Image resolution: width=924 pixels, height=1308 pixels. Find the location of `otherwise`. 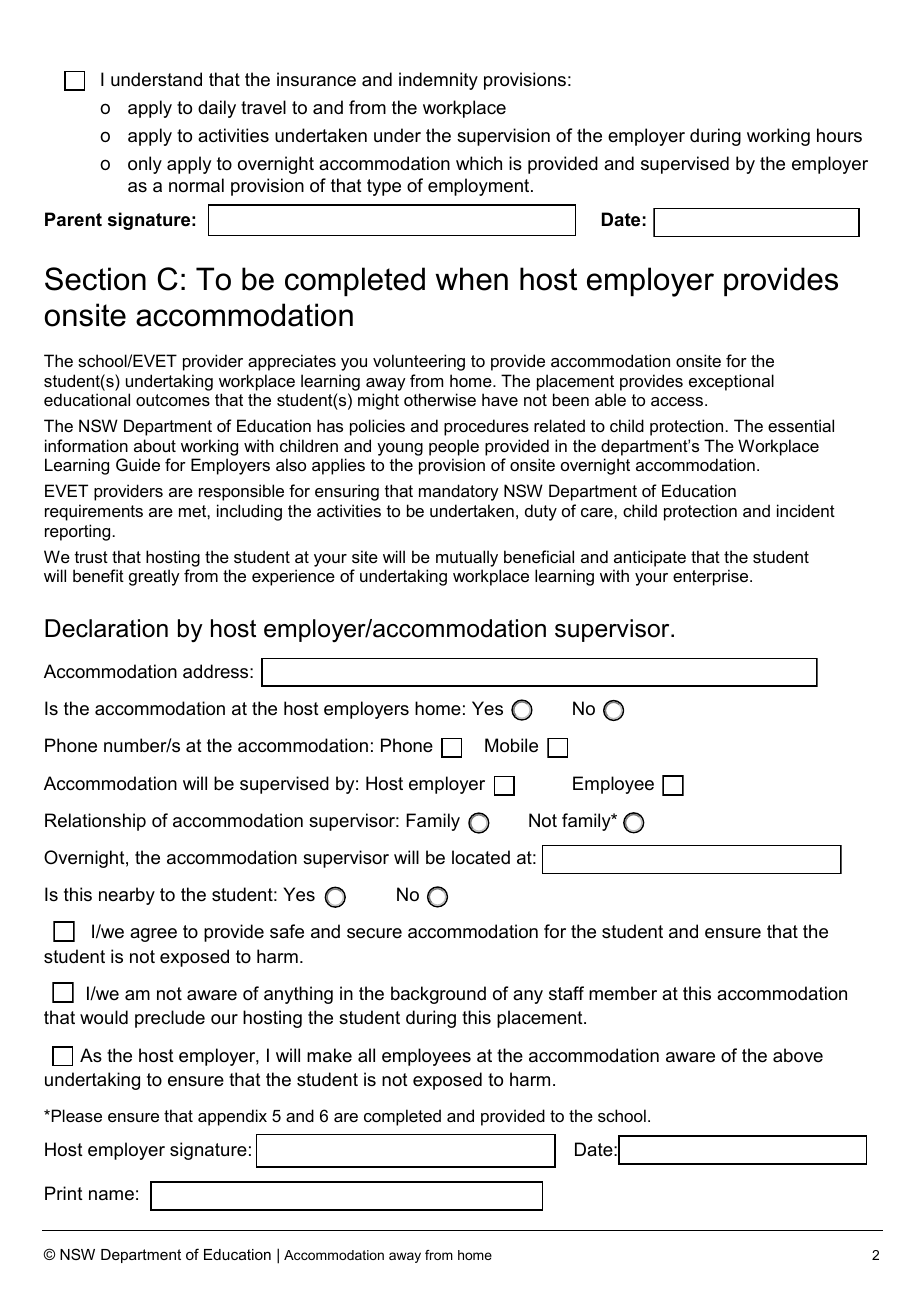

otherwise is located at coordinates (440, 399).
